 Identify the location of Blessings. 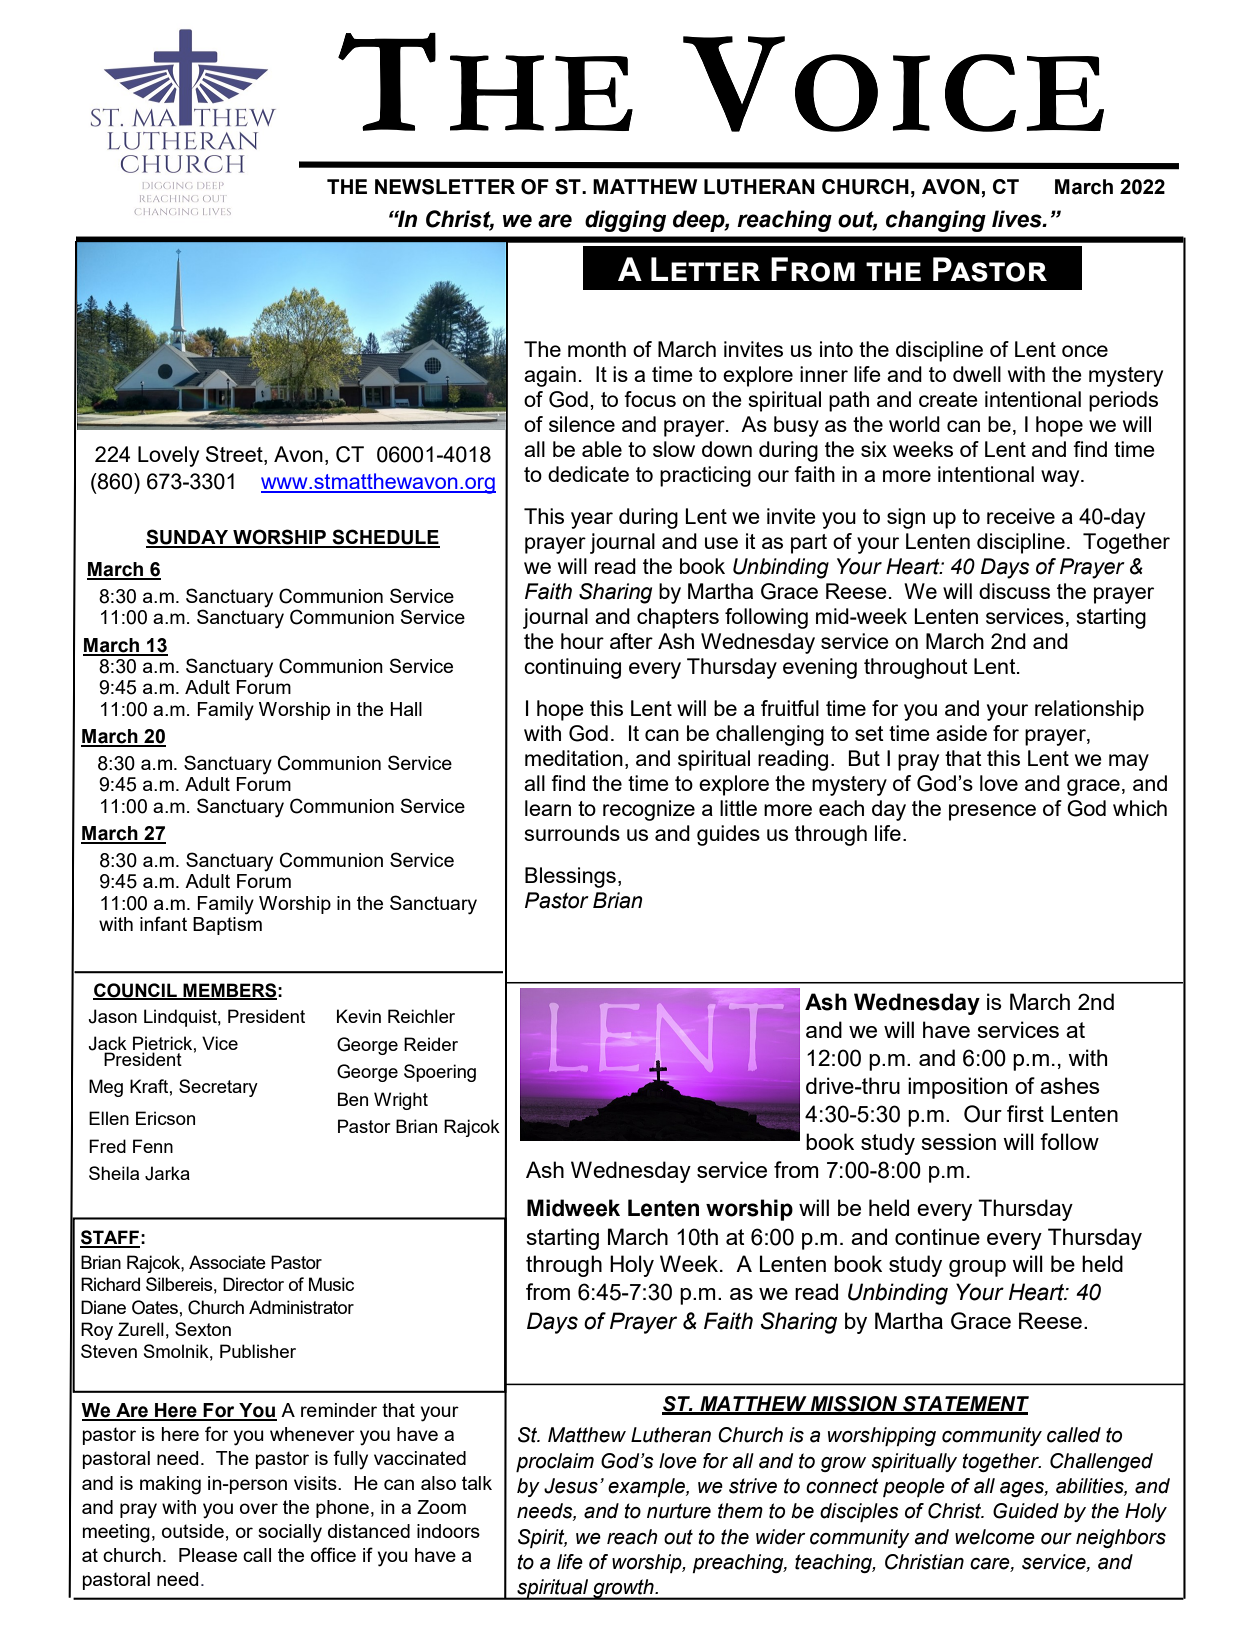
(570, 877).
